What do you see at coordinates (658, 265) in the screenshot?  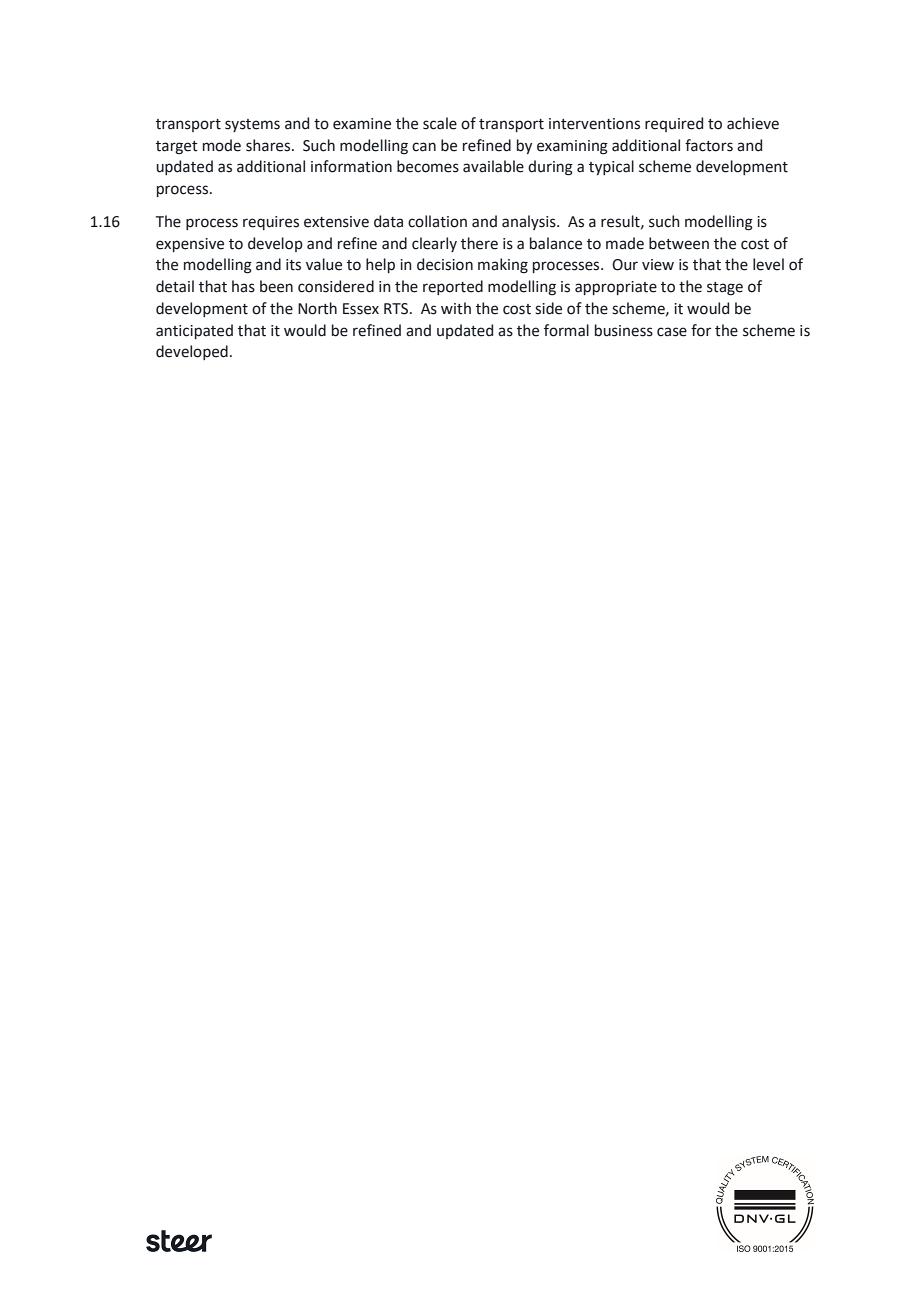 I see `view` at bounding box center [658, 265].
